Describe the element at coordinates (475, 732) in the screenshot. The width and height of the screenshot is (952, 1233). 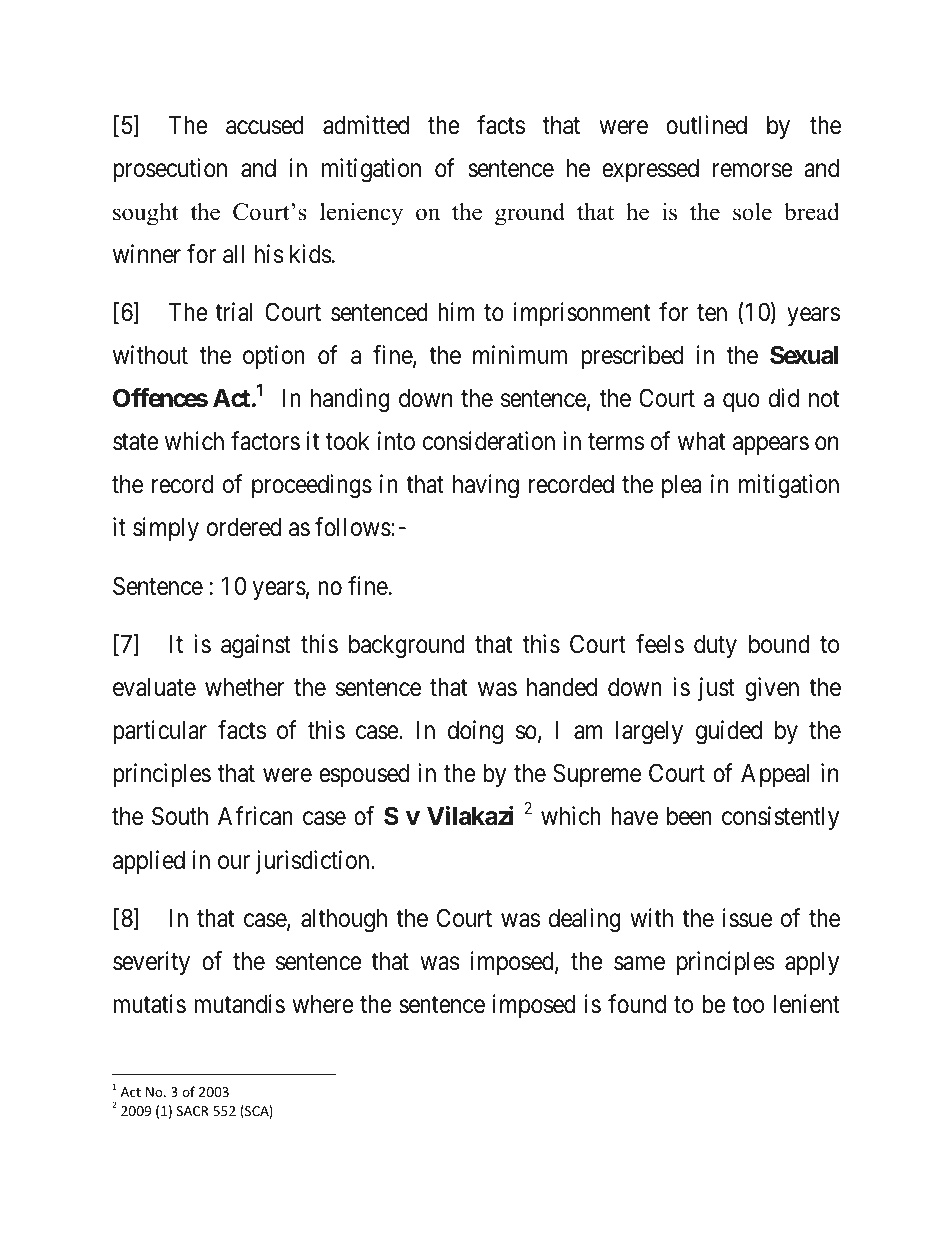
I see `doing` at that location.
